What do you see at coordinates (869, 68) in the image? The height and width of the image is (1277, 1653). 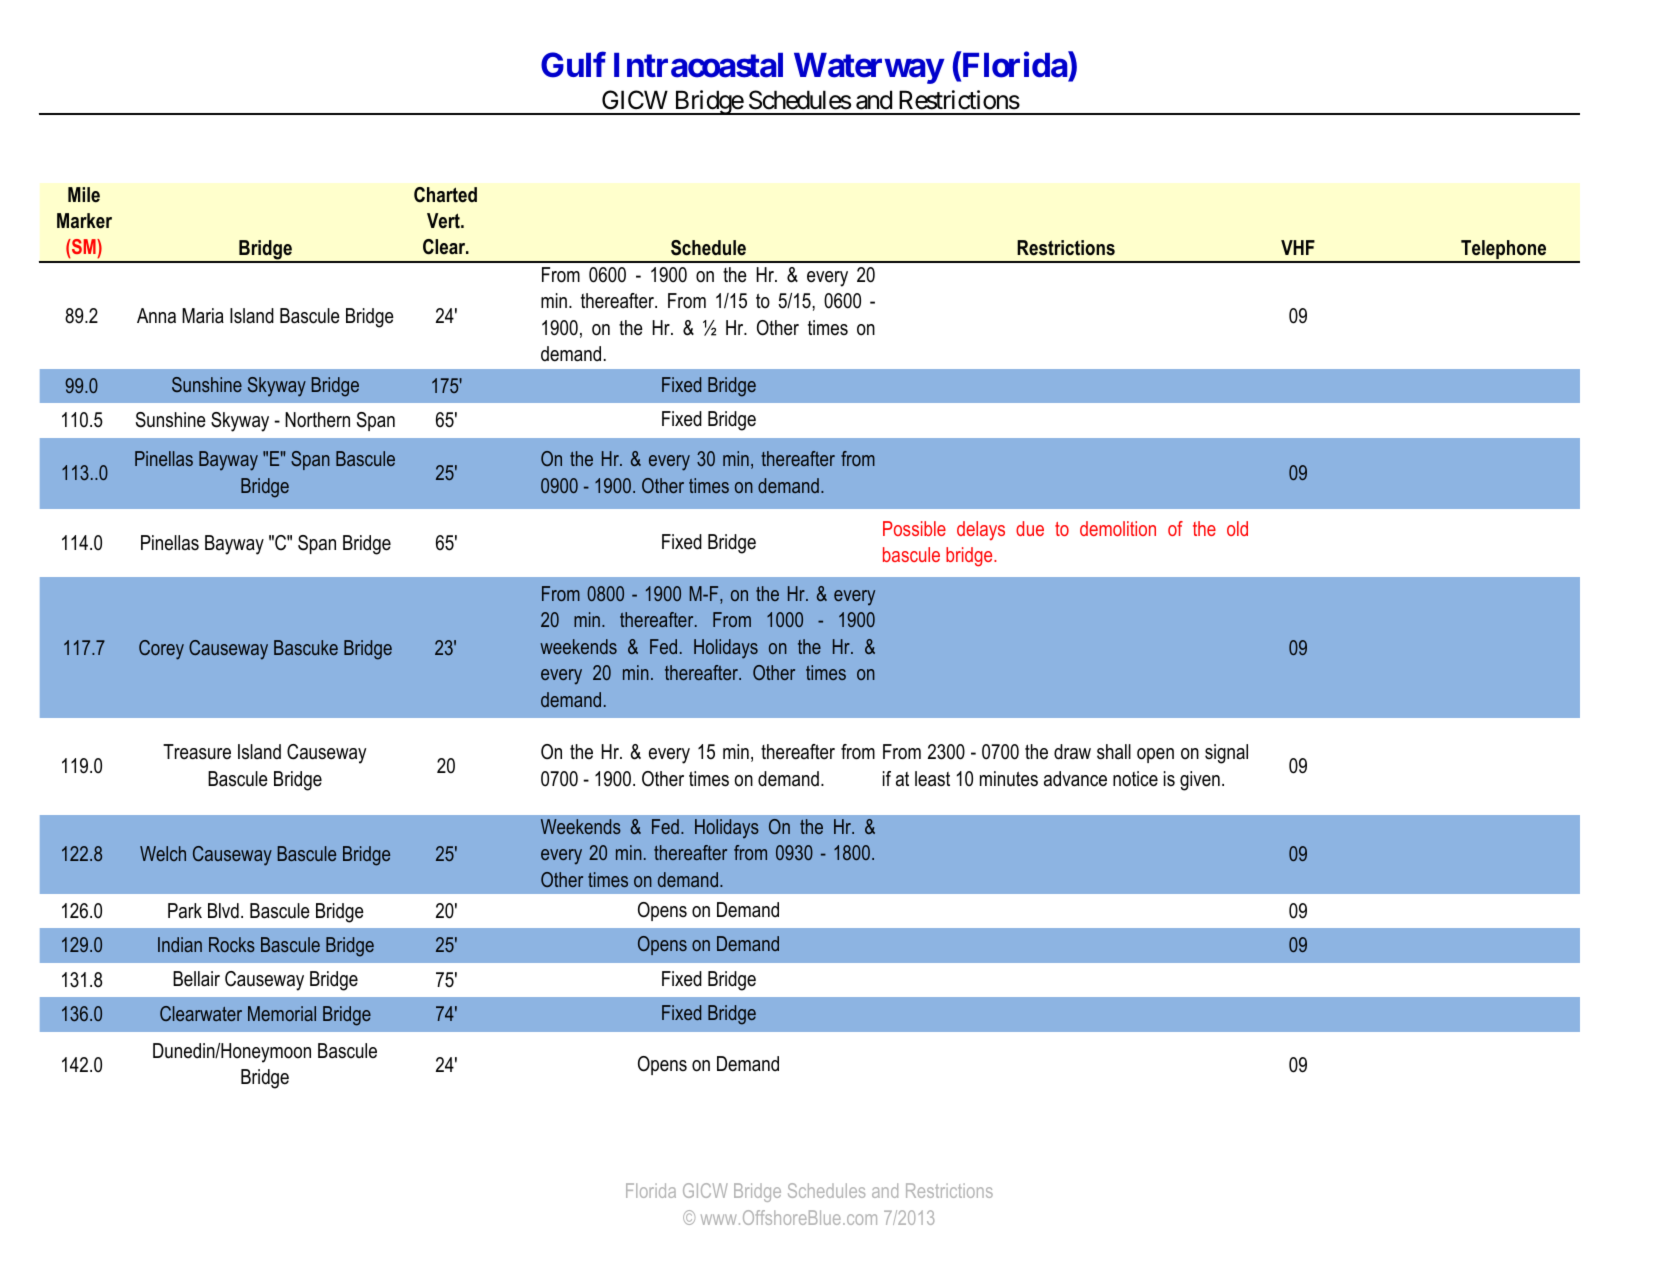 I see `Waterway` at bounding box center [869, 68].
